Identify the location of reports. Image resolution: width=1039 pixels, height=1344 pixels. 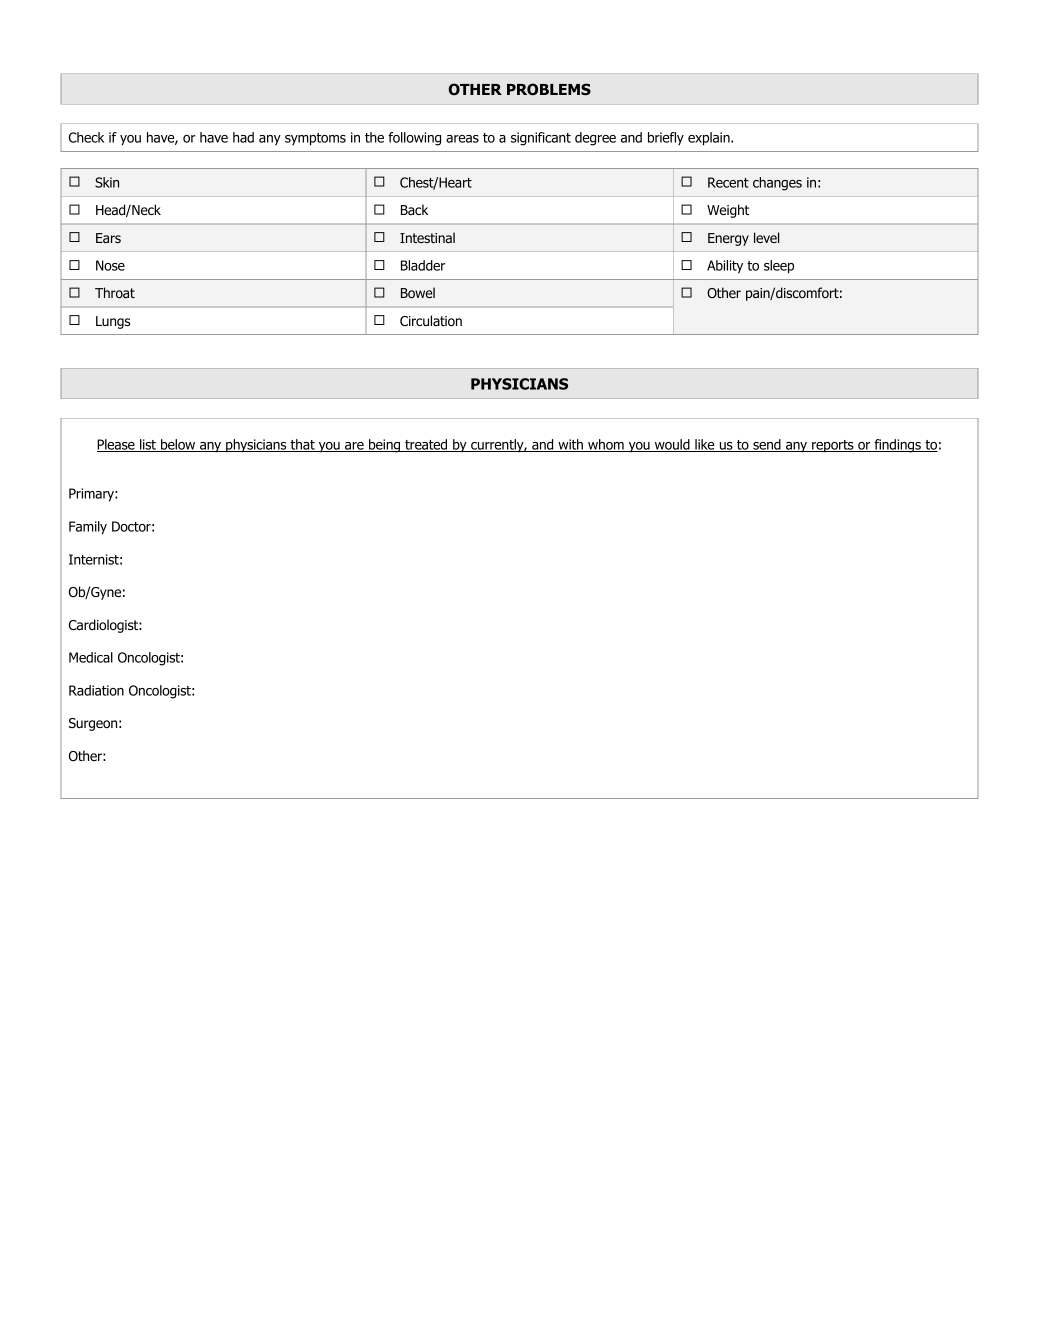
(833, 446).
